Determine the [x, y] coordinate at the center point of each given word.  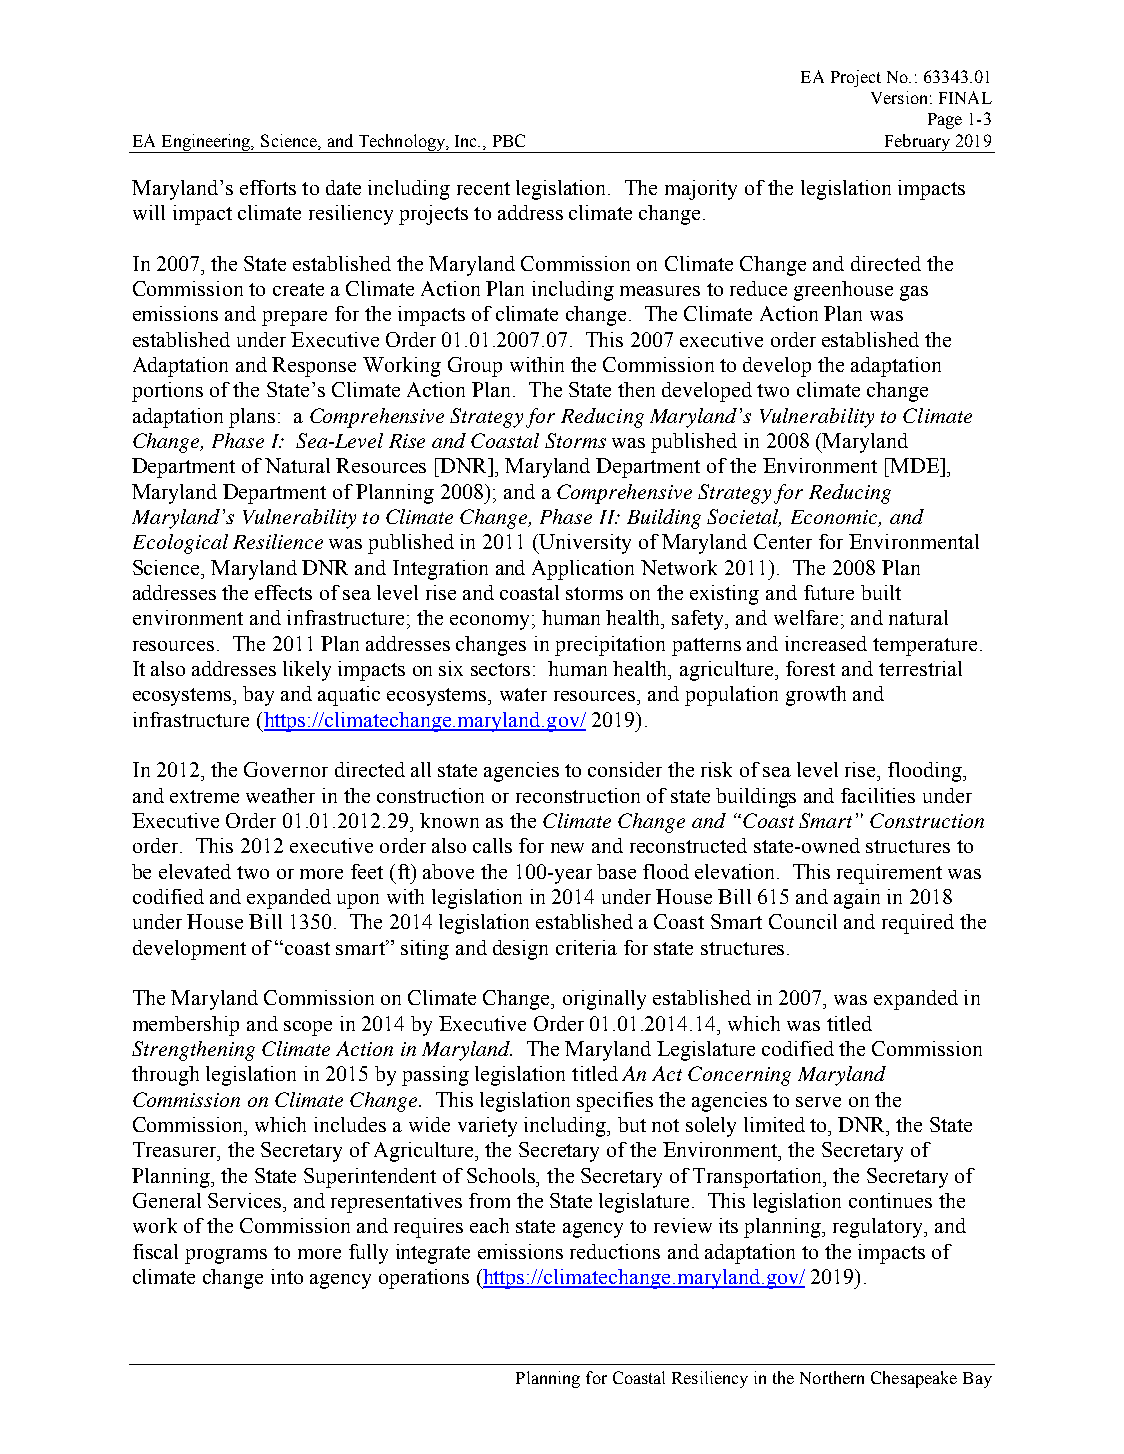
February [917, 143]
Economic [836, 518]
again [857, 899]
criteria [586, 947]
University [584, 544]
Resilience [278, 541]
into [287, 1276]
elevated [195, 871]
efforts [268, 187]
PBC [509, 140]
